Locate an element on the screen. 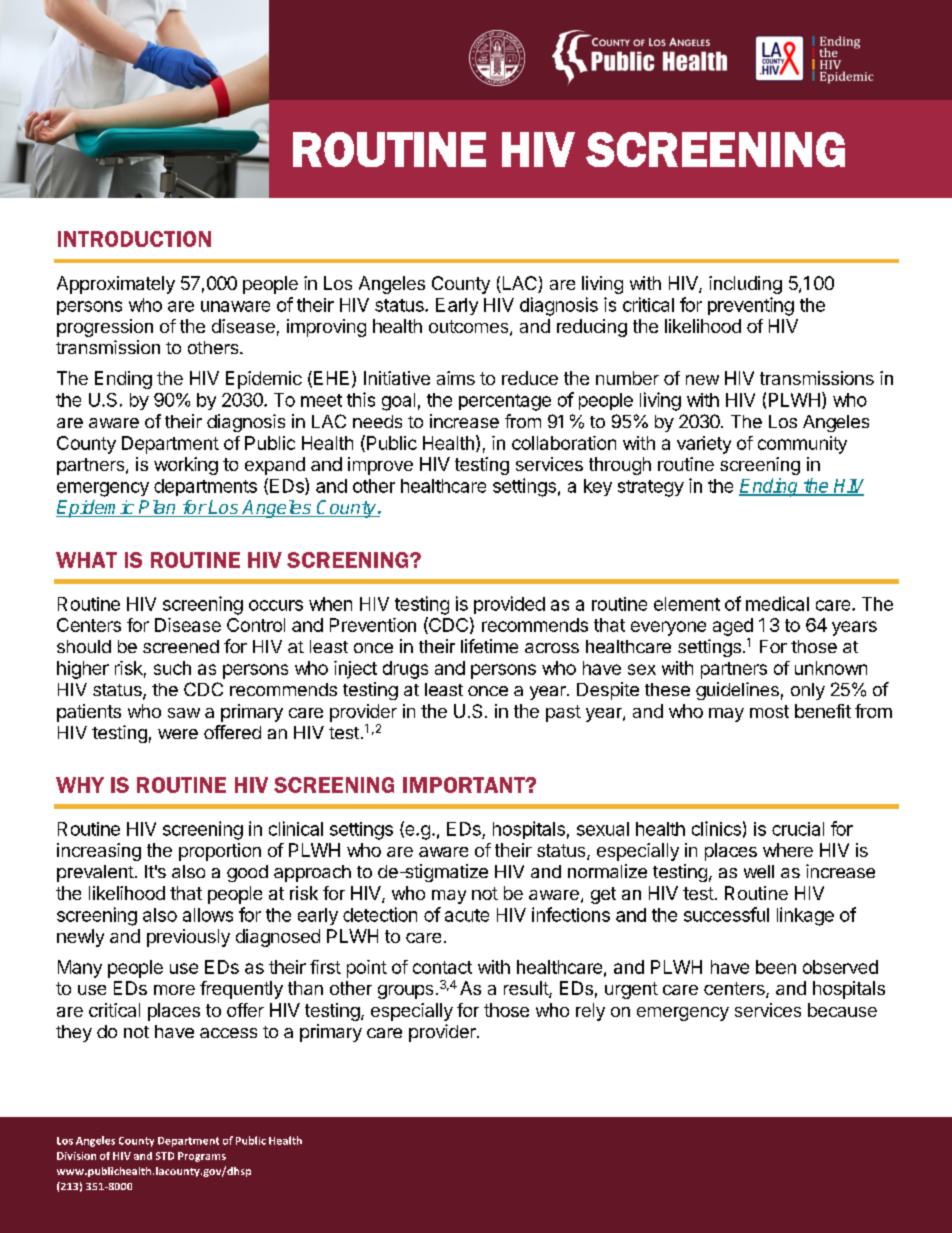 The image size is (952, 1233). saw is located at coordinates (184, 713).
